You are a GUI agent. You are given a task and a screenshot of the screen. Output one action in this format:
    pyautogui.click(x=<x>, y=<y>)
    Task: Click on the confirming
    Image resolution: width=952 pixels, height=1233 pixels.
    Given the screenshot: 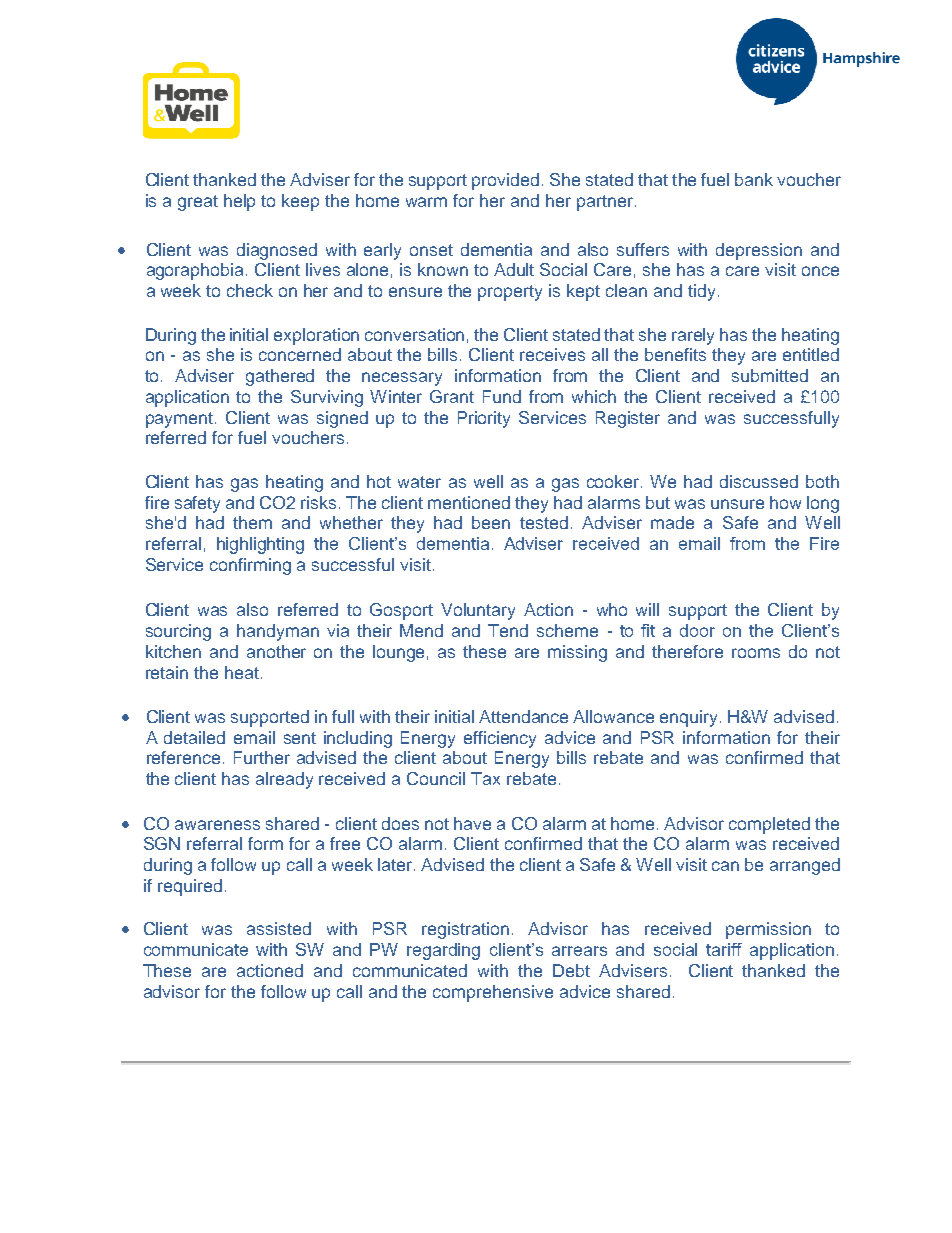 What is the action you would take?
    pyautogui.click(x=250, y=566)
